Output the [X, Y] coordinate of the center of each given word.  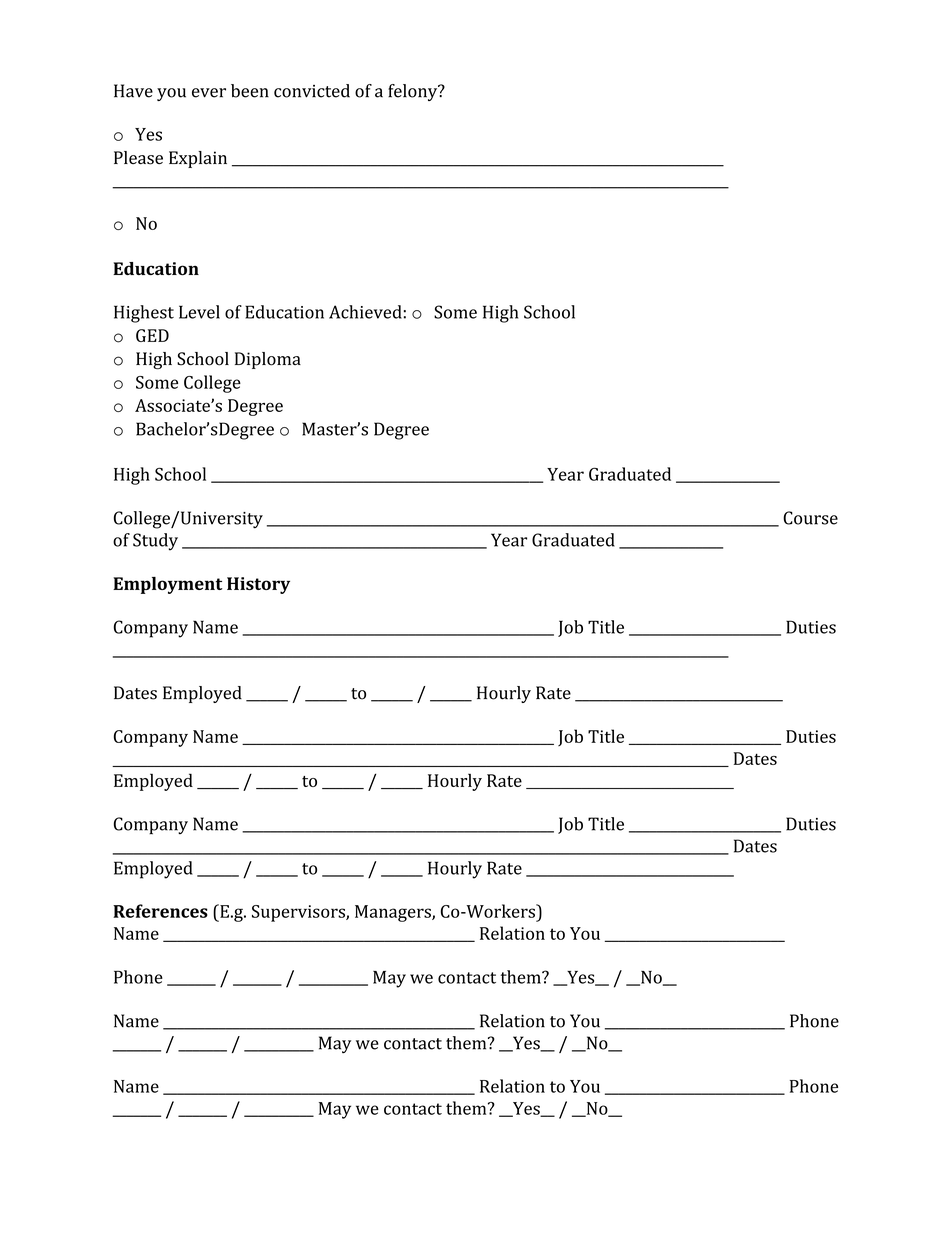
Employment [167, 585]
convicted [312, 91]
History [258, 585]
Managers [394, 913]
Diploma [268, 360]
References [160, 911]
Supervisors [299, 913]
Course [810, 518]
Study [155, 542]
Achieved [365, 312]
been [250, 91]
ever [209, 93]
